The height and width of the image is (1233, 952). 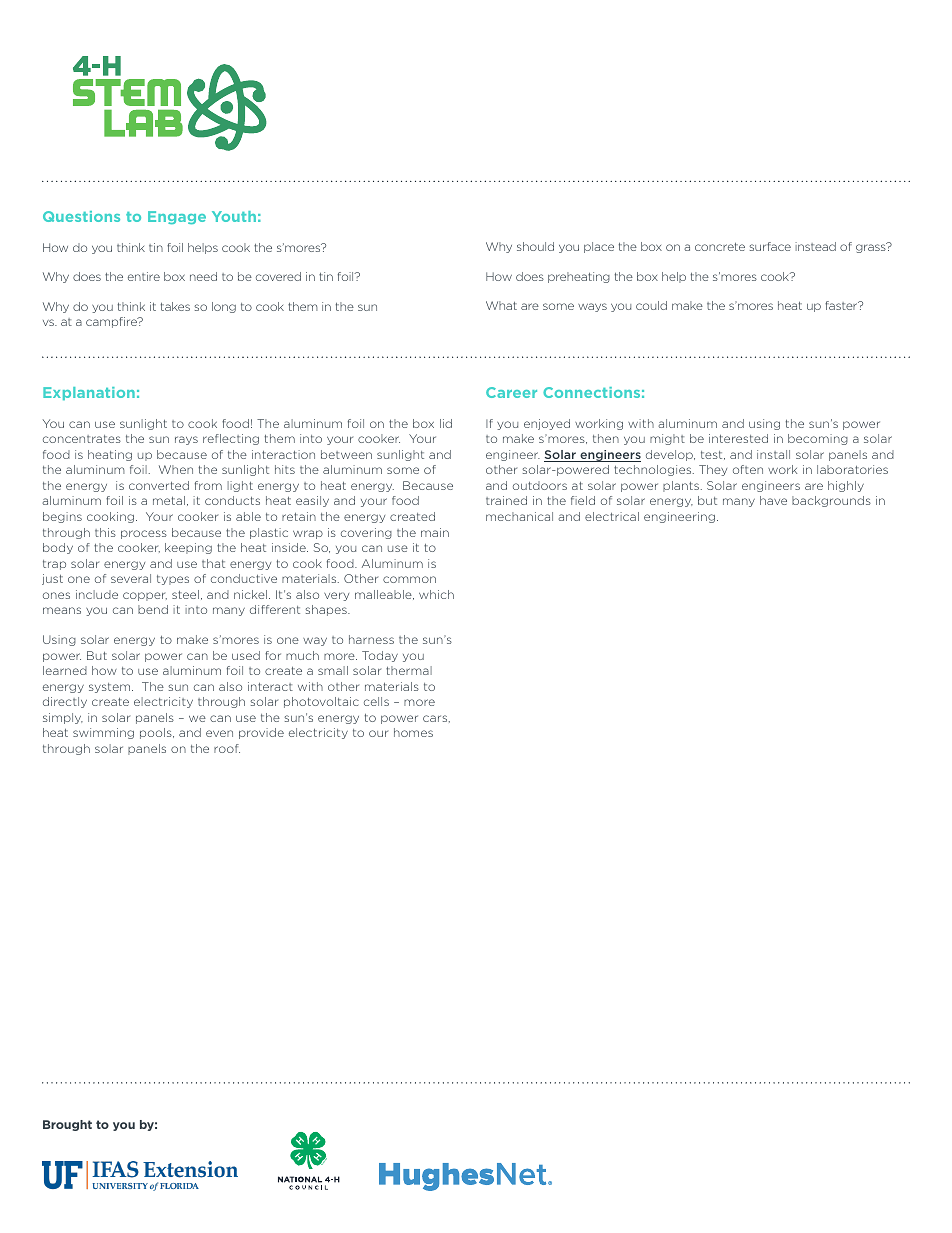 What do you see at coordinates (176, 469) in the image?
I see `When` at bounding box center [176, 469].
